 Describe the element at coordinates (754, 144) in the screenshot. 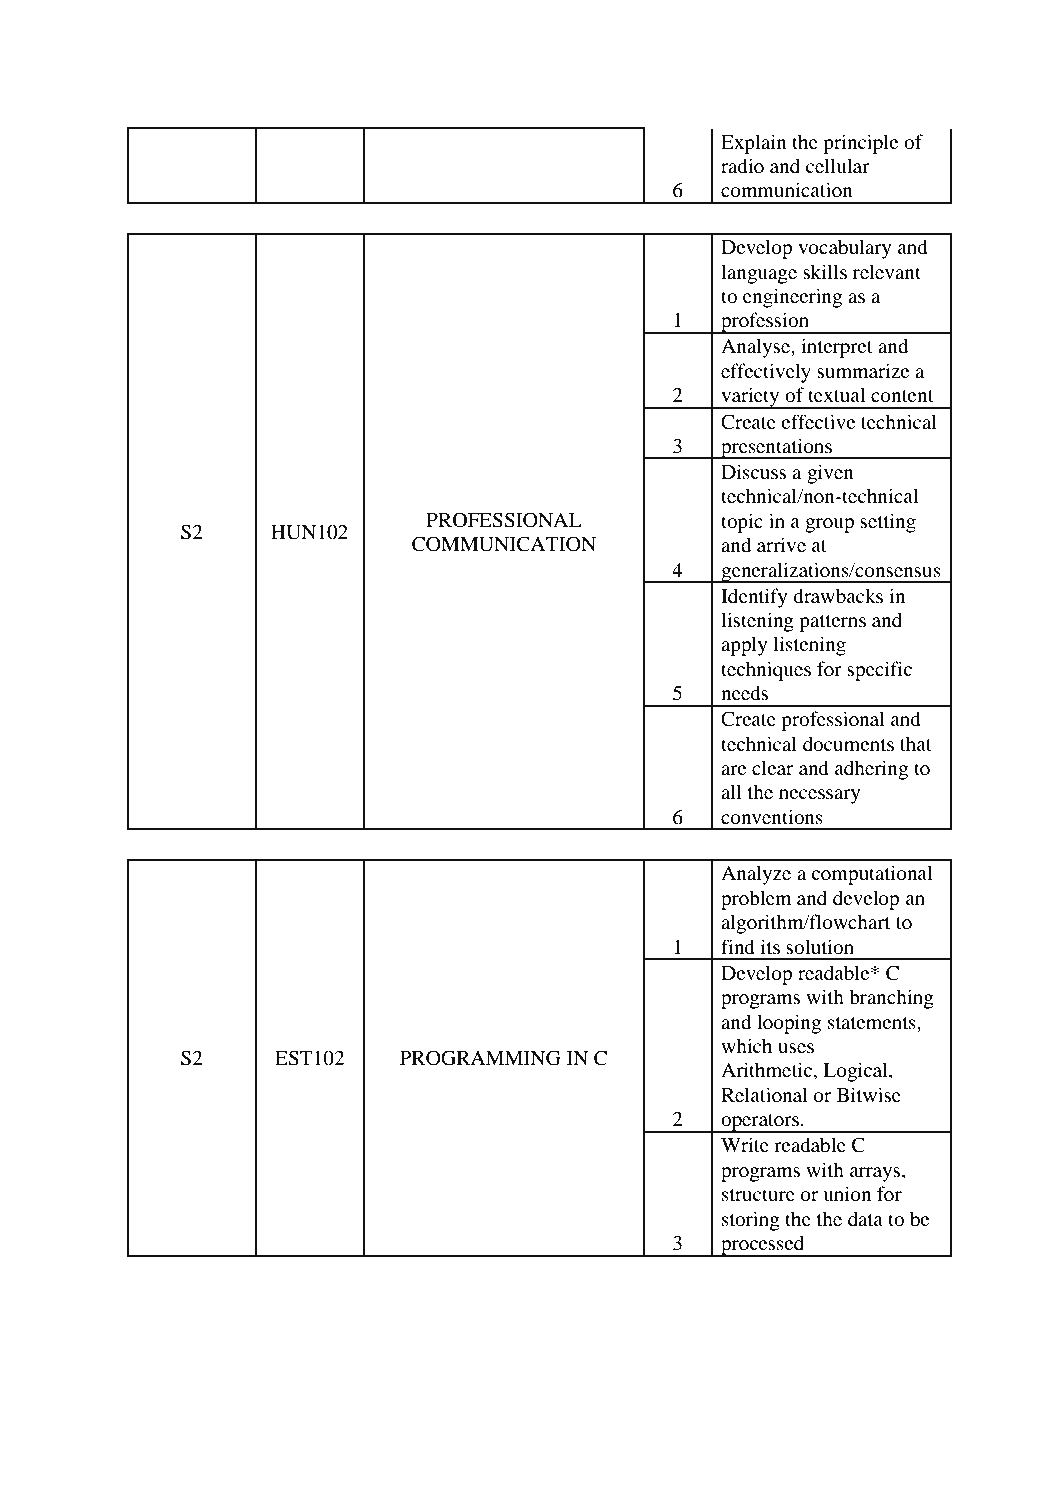

I see `Explain` at that location.
